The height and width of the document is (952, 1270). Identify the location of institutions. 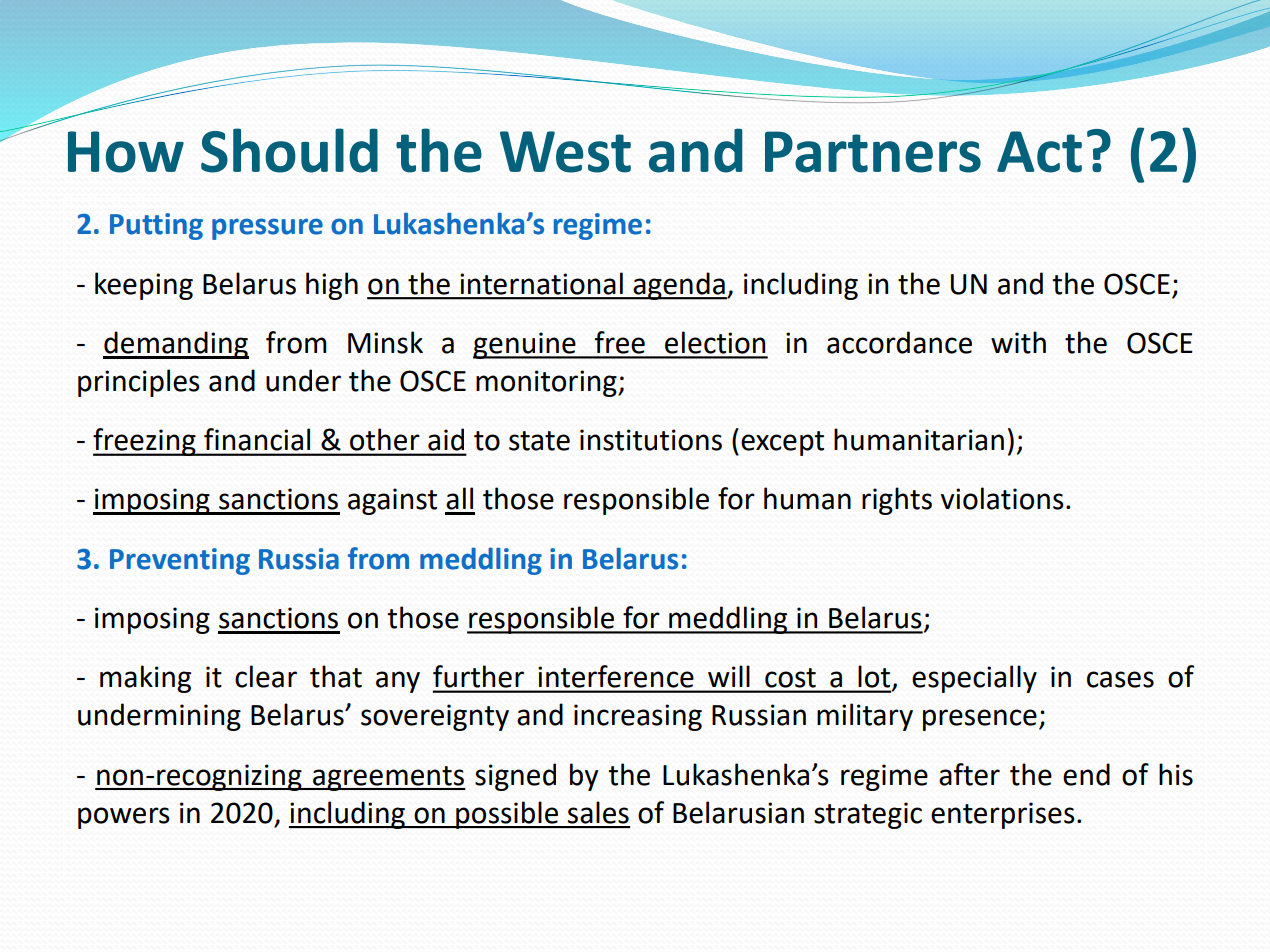
(651, 440).
